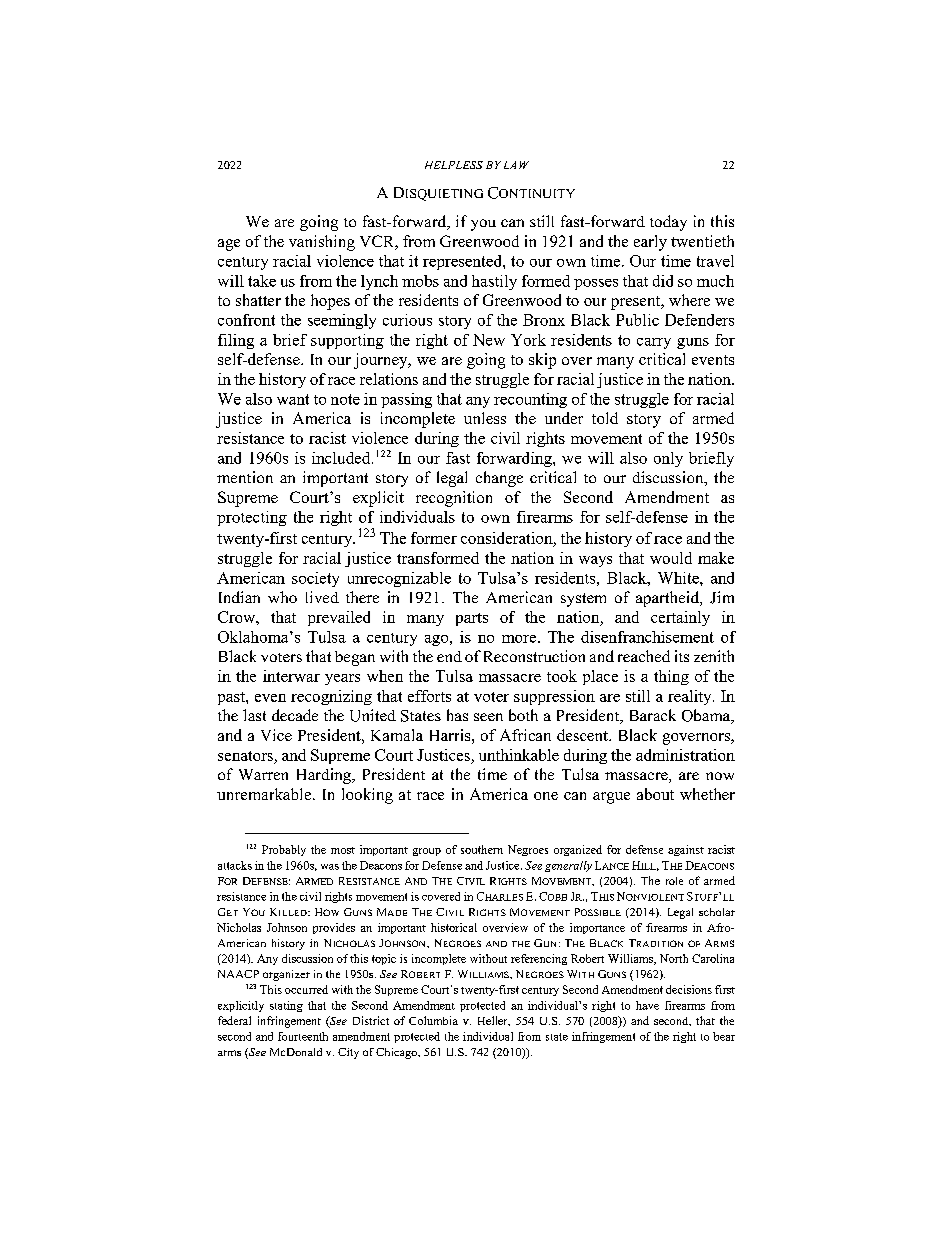 The height and width of the document is (1233, 952). I want to click on HELPLESS, so click(454, 165).
